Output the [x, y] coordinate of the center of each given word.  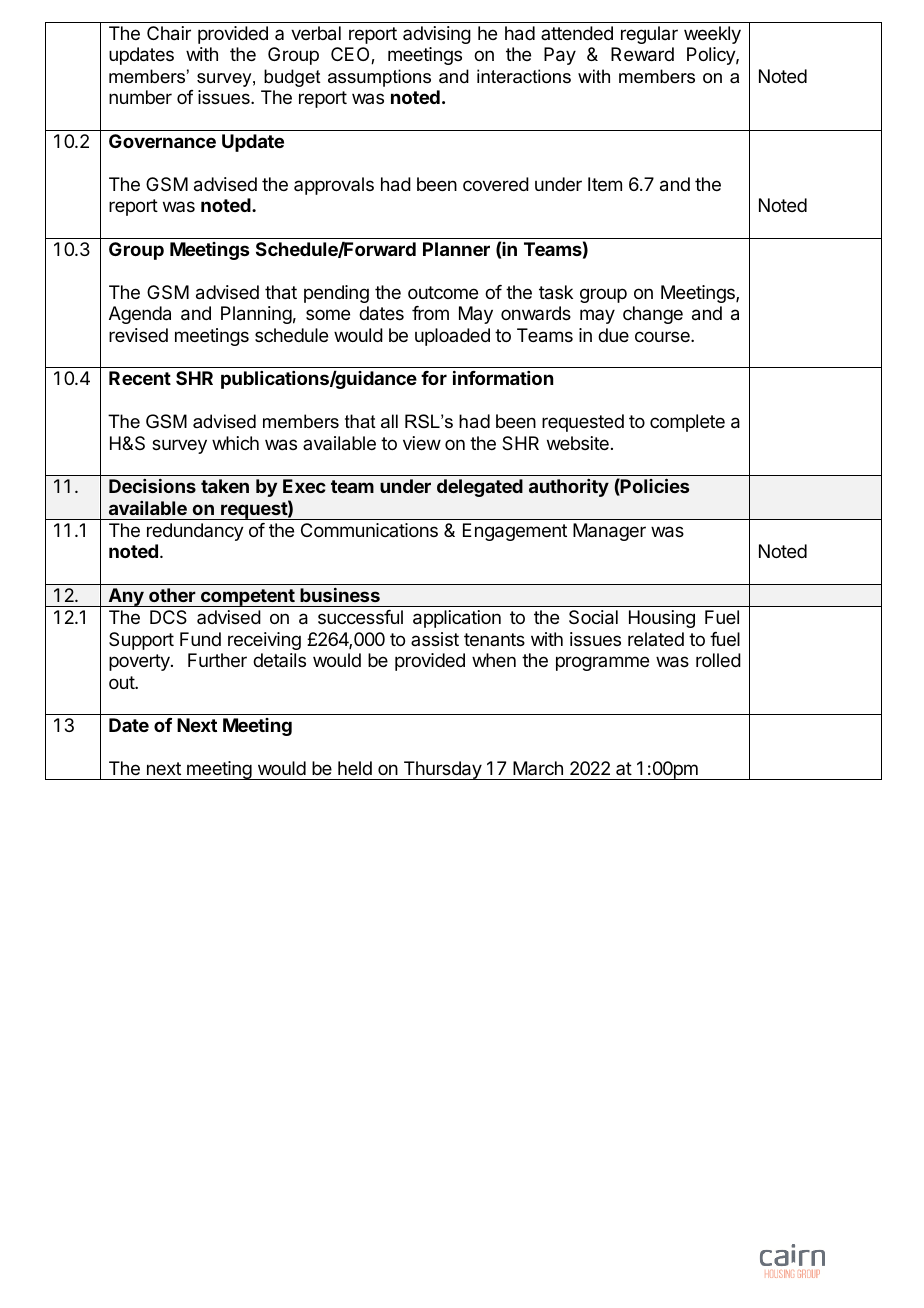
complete [687, 423]
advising [437, 35]
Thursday [442, 770]
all [389, 421]
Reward [642, 54]
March [538, 768]
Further [217, 660]
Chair [169, 33]
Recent [140, 378]
